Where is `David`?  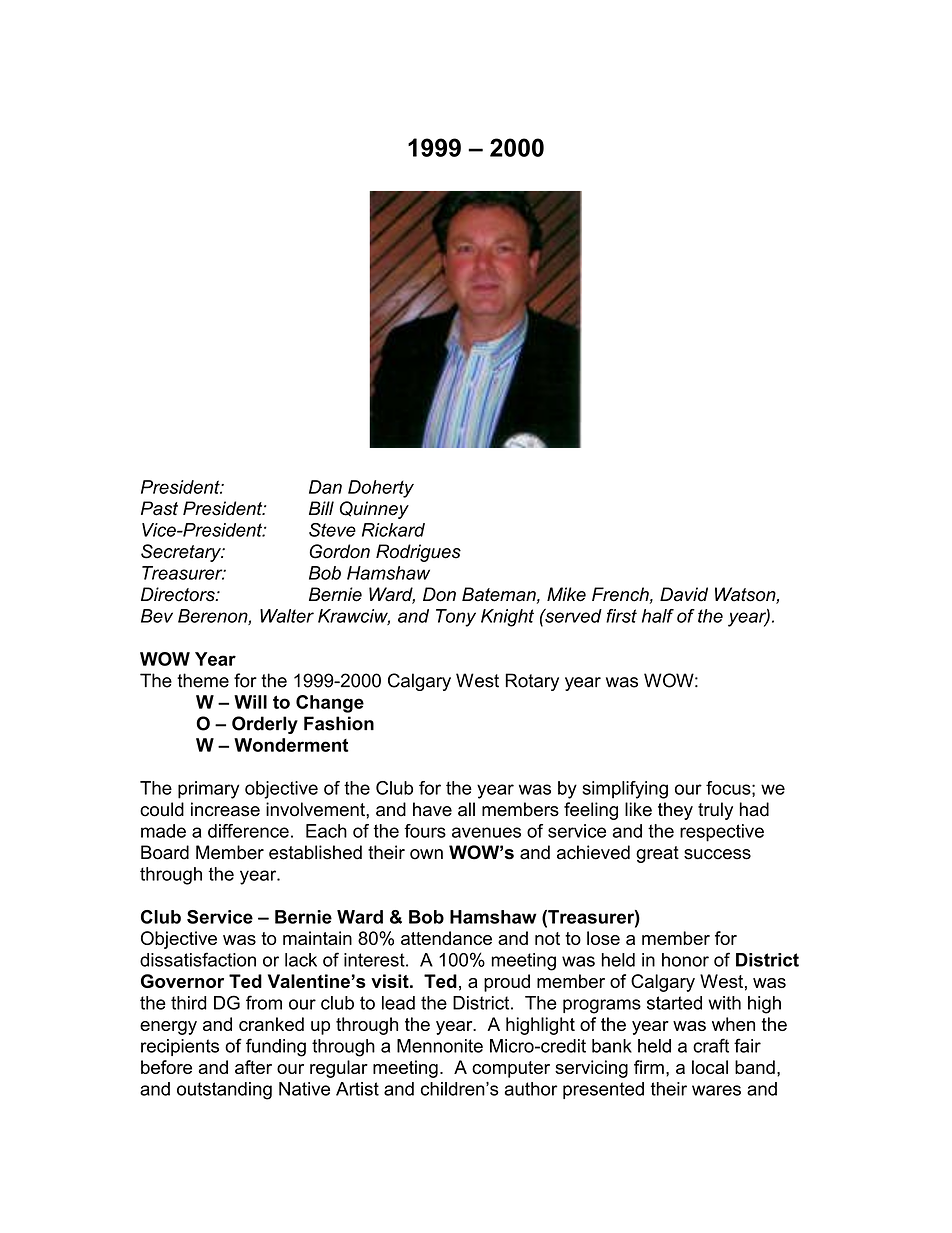
David is located at coordinates (684, 594).
